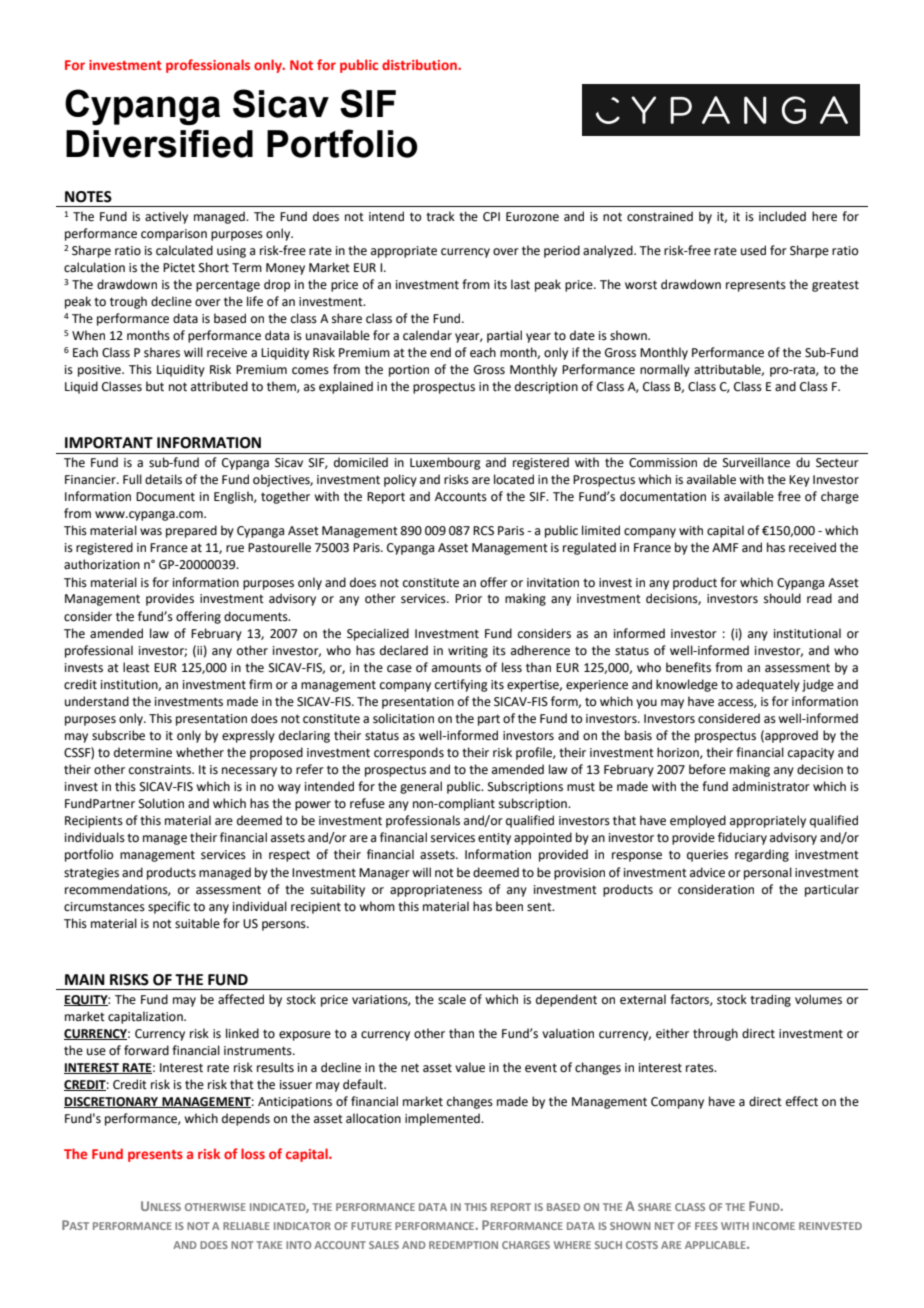 Image resolution: width=924 pixels, height=1308 pixels. What do you see at coordinates (483, 531) in the document?
I see `RCS` at bounding box center [483, 531].
